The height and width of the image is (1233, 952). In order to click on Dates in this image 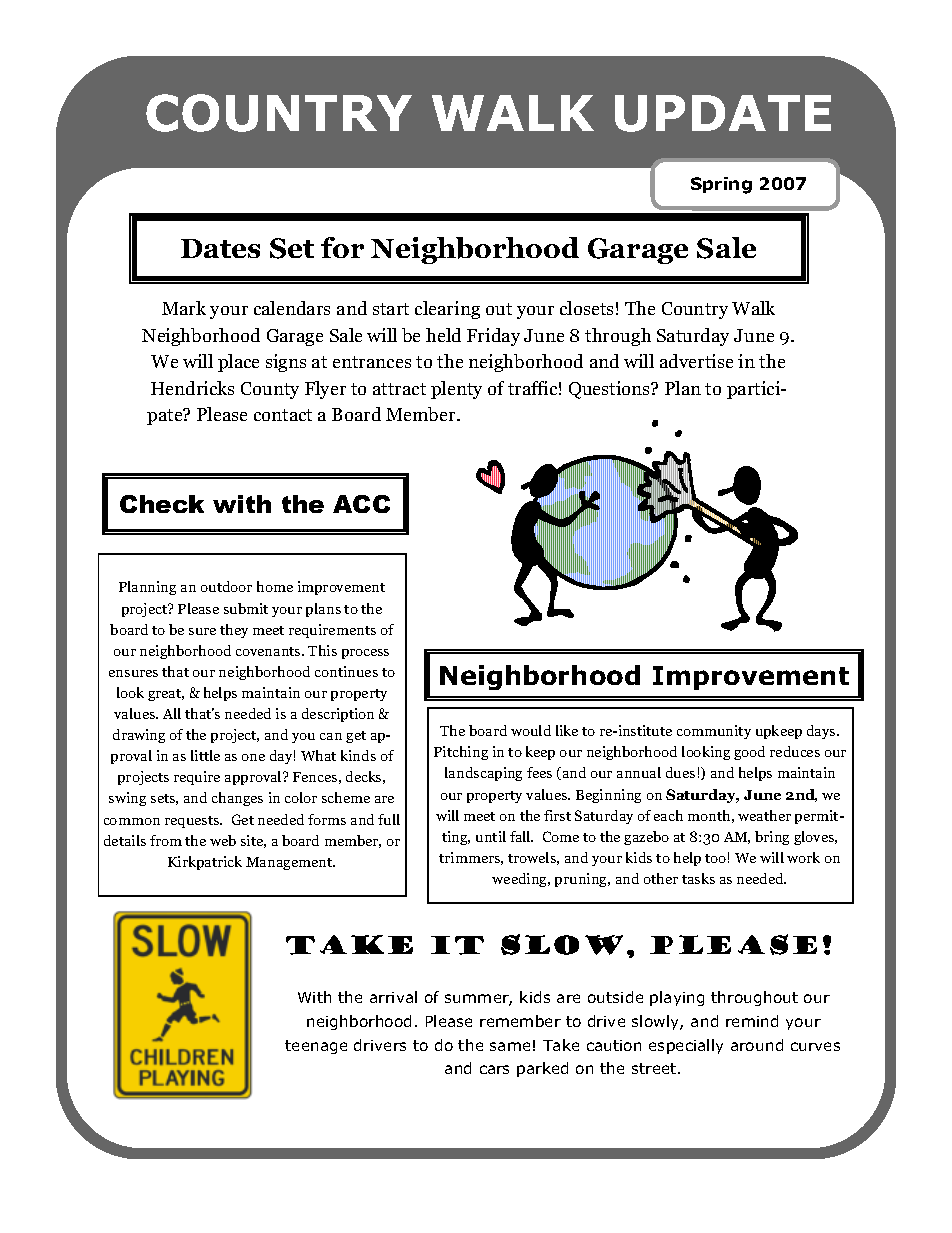, I will do `click(220, 248)`.
